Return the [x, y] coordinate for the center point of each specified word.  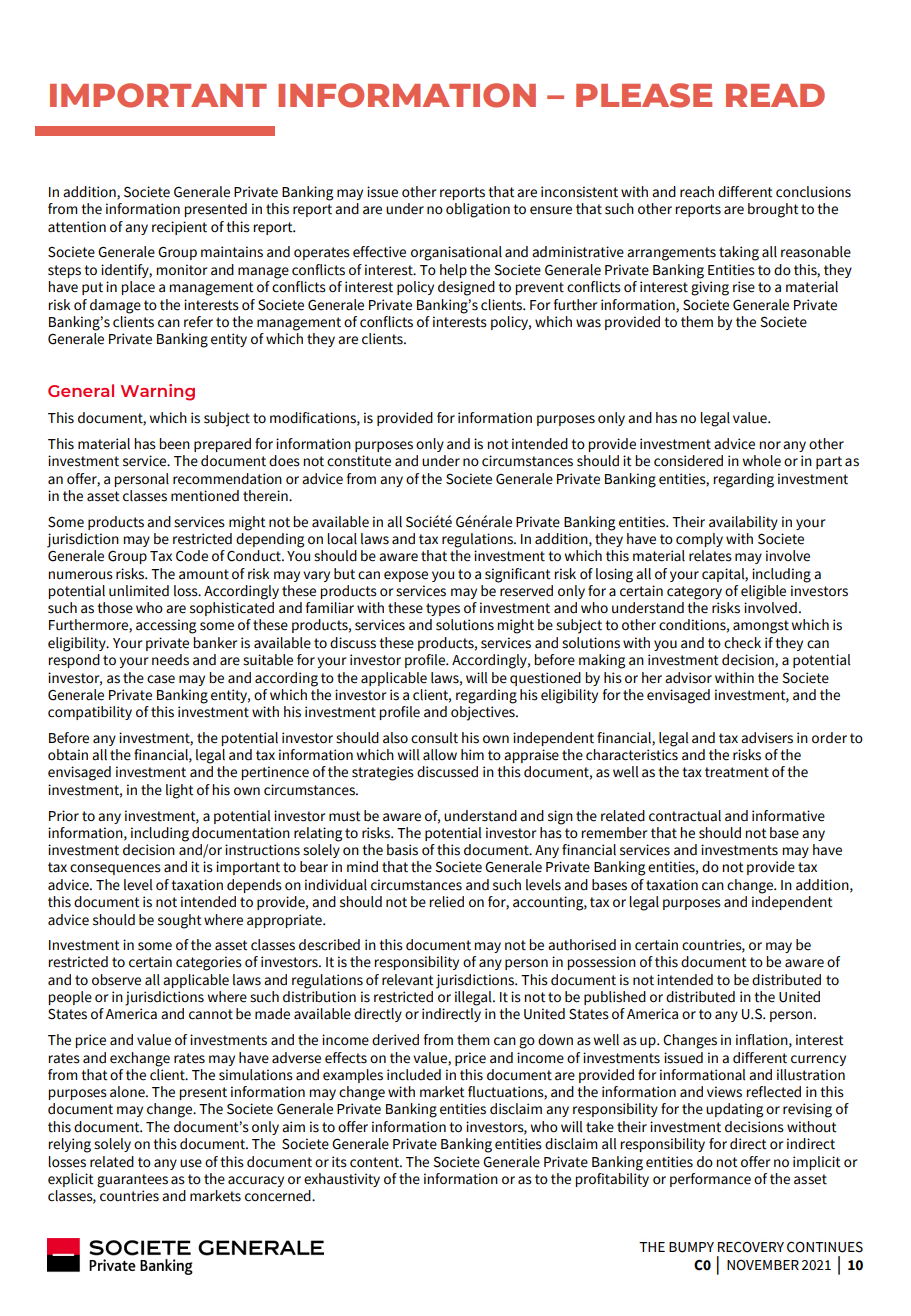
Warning [158, 392]
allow [440, 755]
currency [818, 1060]
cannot [211, 1014]
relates [710, 556]
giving [710, 288]
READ [775, 95]
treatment [737, 772]
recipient [179, 228]
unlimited [139, 591]
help [453, 271]
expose [406, 576]
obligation [478, 210]
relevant [408, 980]
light [180, 791]
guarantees [132, 1181]
